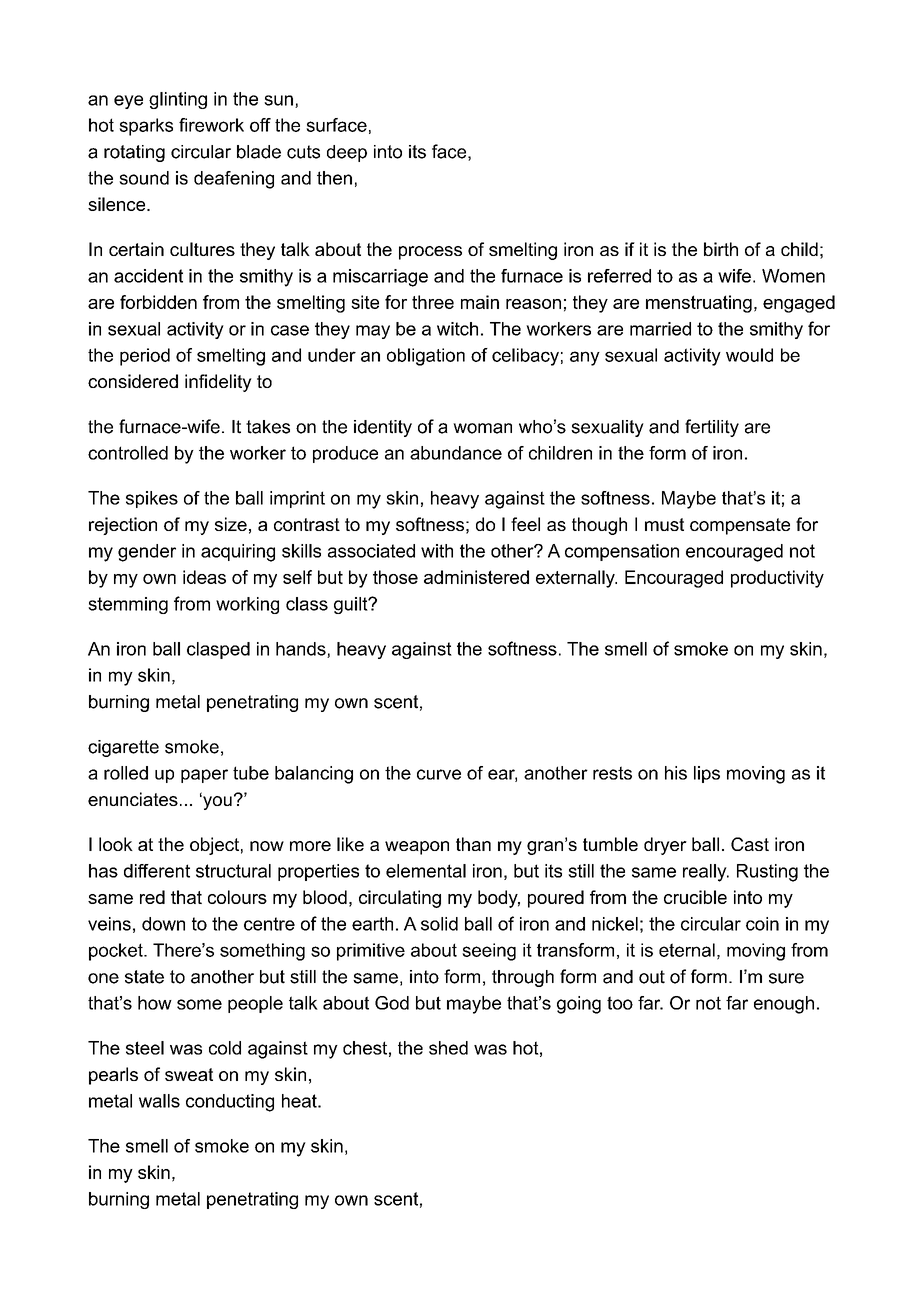 This screenshot has height=1308, width=924. I want to click on lips, so click(707, 774).
